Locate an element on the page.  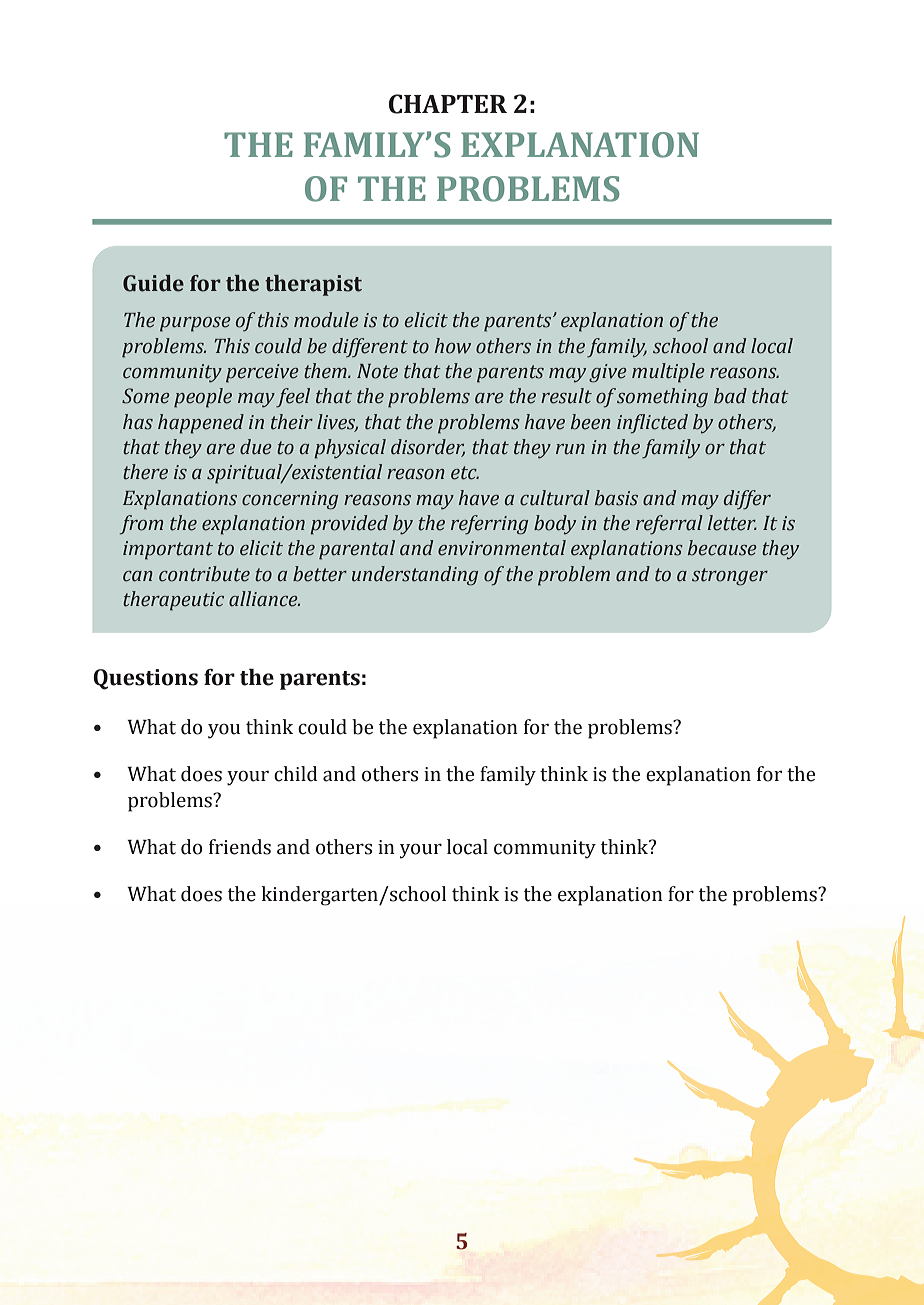
module is located at coordinates (326, 320).
